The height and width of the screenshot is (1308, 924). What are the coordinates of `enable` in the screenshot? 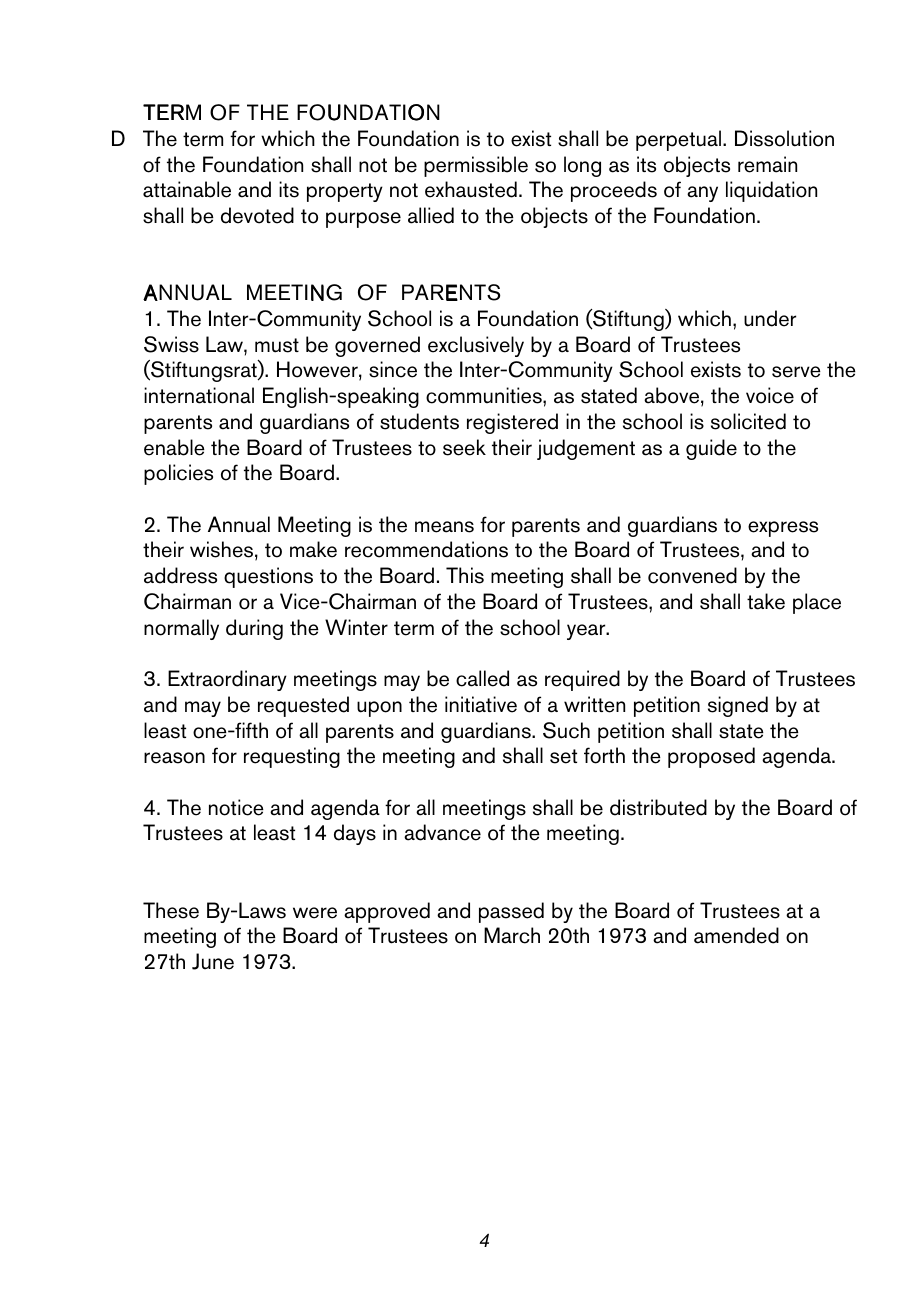 It's located at (174, 447).
